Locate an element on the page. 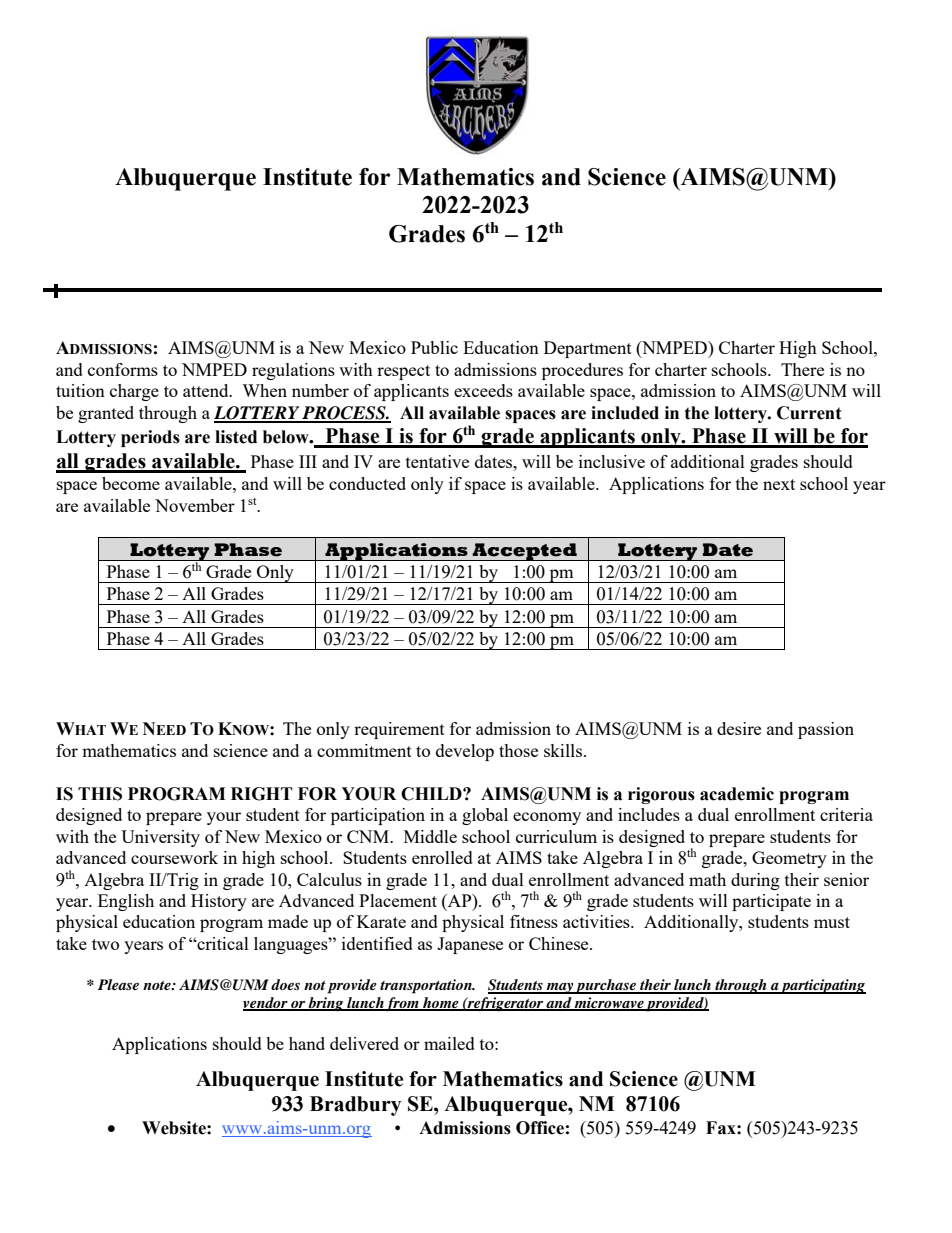 The width and height of the image is (952, 1233). exceeds is located at coordinates (483, 390).
